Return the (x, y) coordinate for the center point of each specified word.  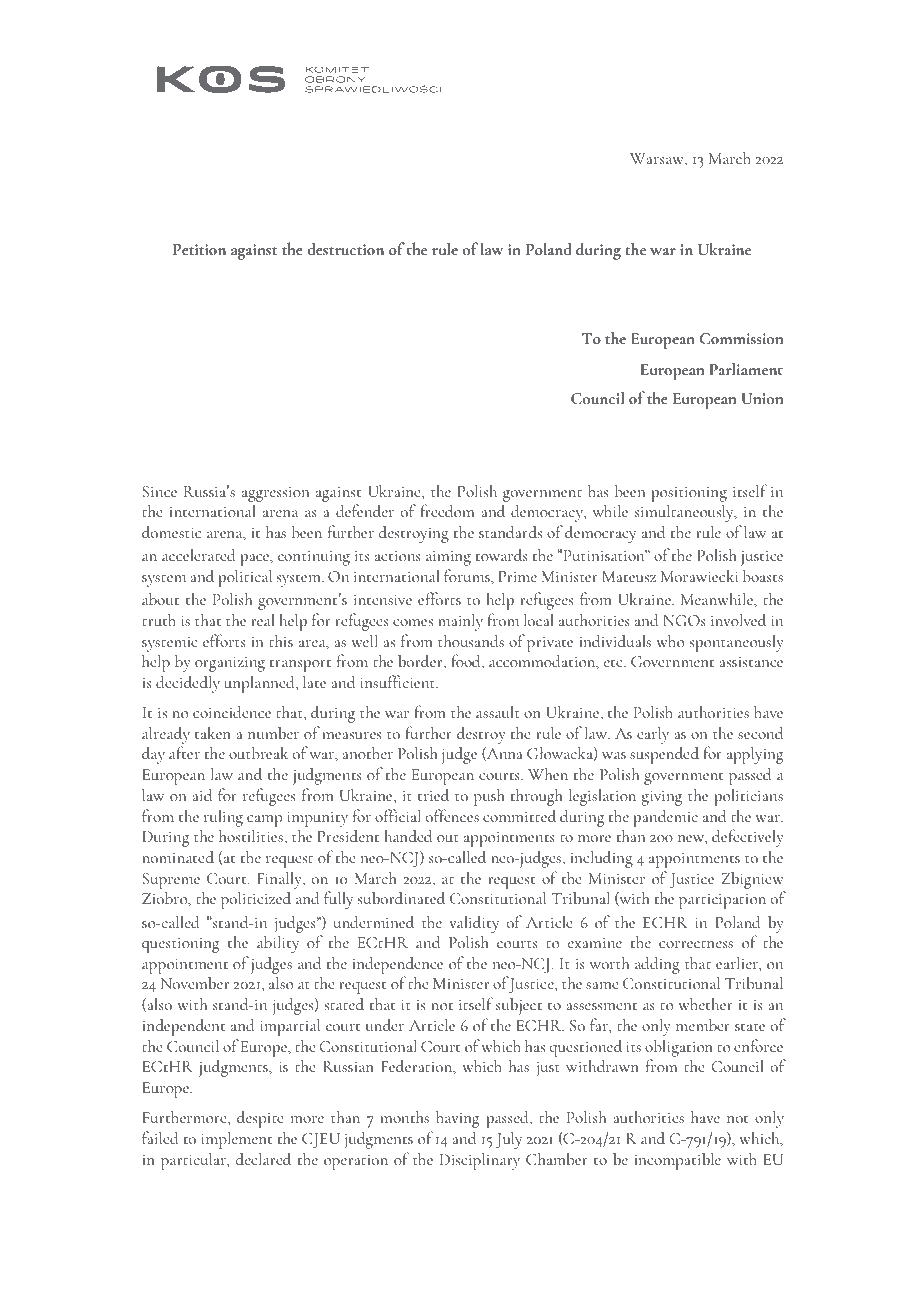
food (467, 662)
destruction (346, 248)
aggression (275, 496)
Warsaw (658, 160)
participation (722, 901)
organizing (230, 664)
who (670, 641)
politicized (256, 900)
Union (762, 399)
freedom (447, 510)
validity (474, 924)
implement (236, 1140)
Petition (199, 249)
